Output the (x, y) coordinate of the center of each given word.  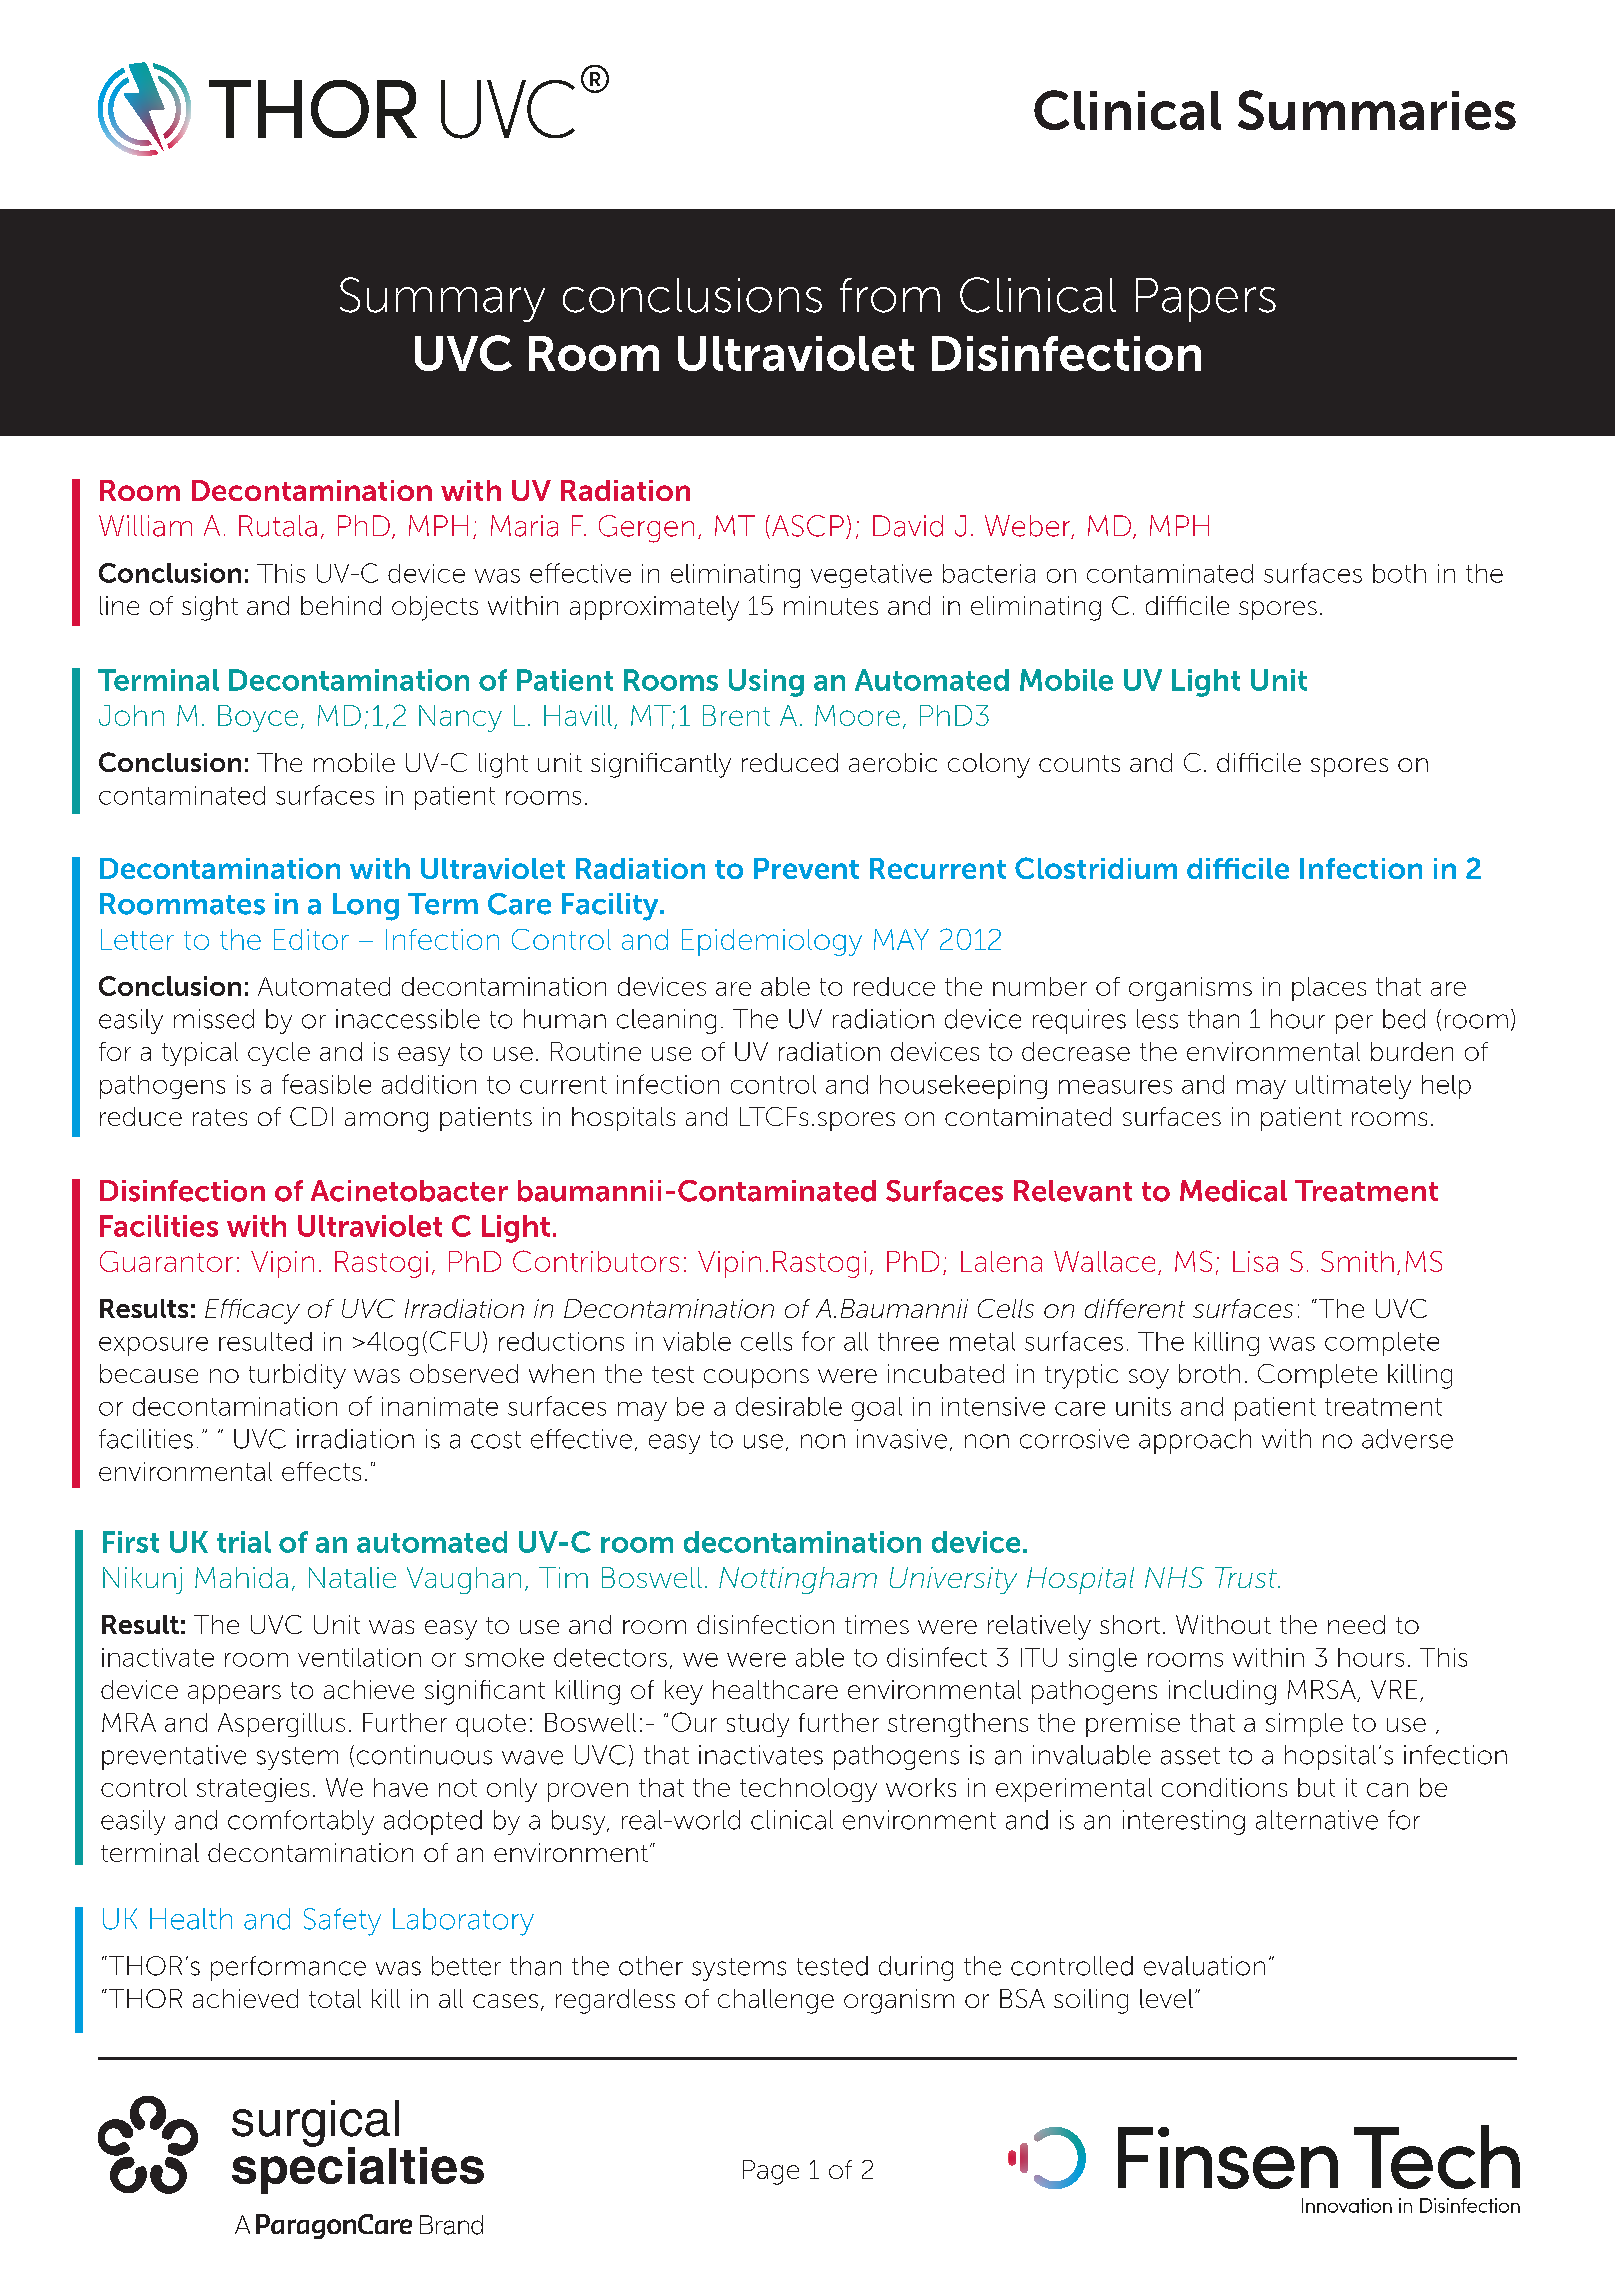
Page (771, 2172)
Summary (442, 299)
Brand (451, 2225)
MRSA (1323, 1691)
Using (766, 683)
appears (234, 1694)
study (758, 1725)
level (1166, 1998)
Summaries (1377, 110)
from (890, 295)
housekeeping (963, 1087)
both (1399, 573)
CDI (311, 1116)
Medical (1233, 1191)
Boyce (258, 718)
